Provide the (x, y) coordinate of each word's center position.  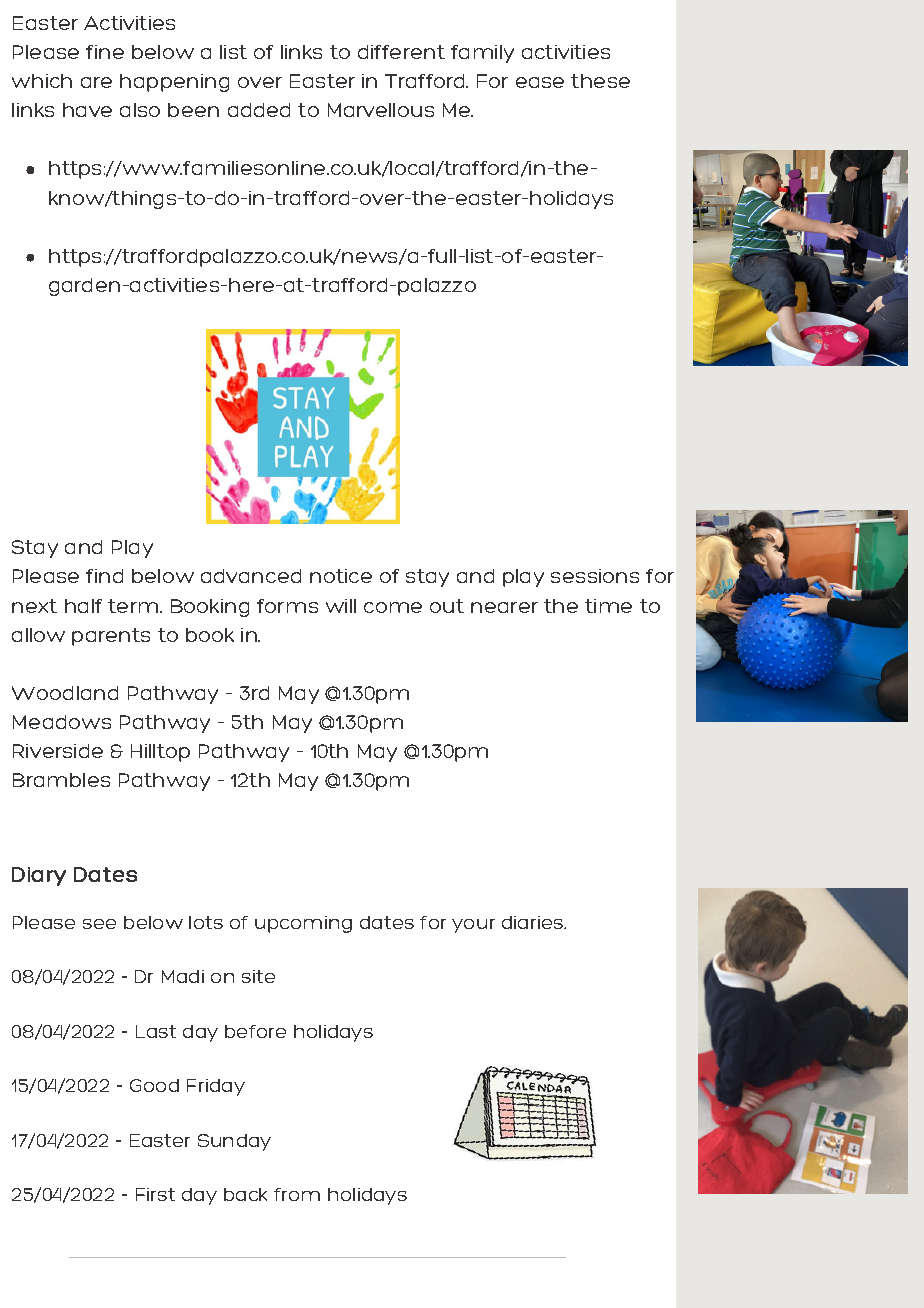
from (297, 1194)
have (87, 110)
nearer (504, 607)
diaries (534, 922)
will (341, 606)
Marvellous (381, 110)
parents (111, 637)
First (155, 1194)
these (600, 81)
